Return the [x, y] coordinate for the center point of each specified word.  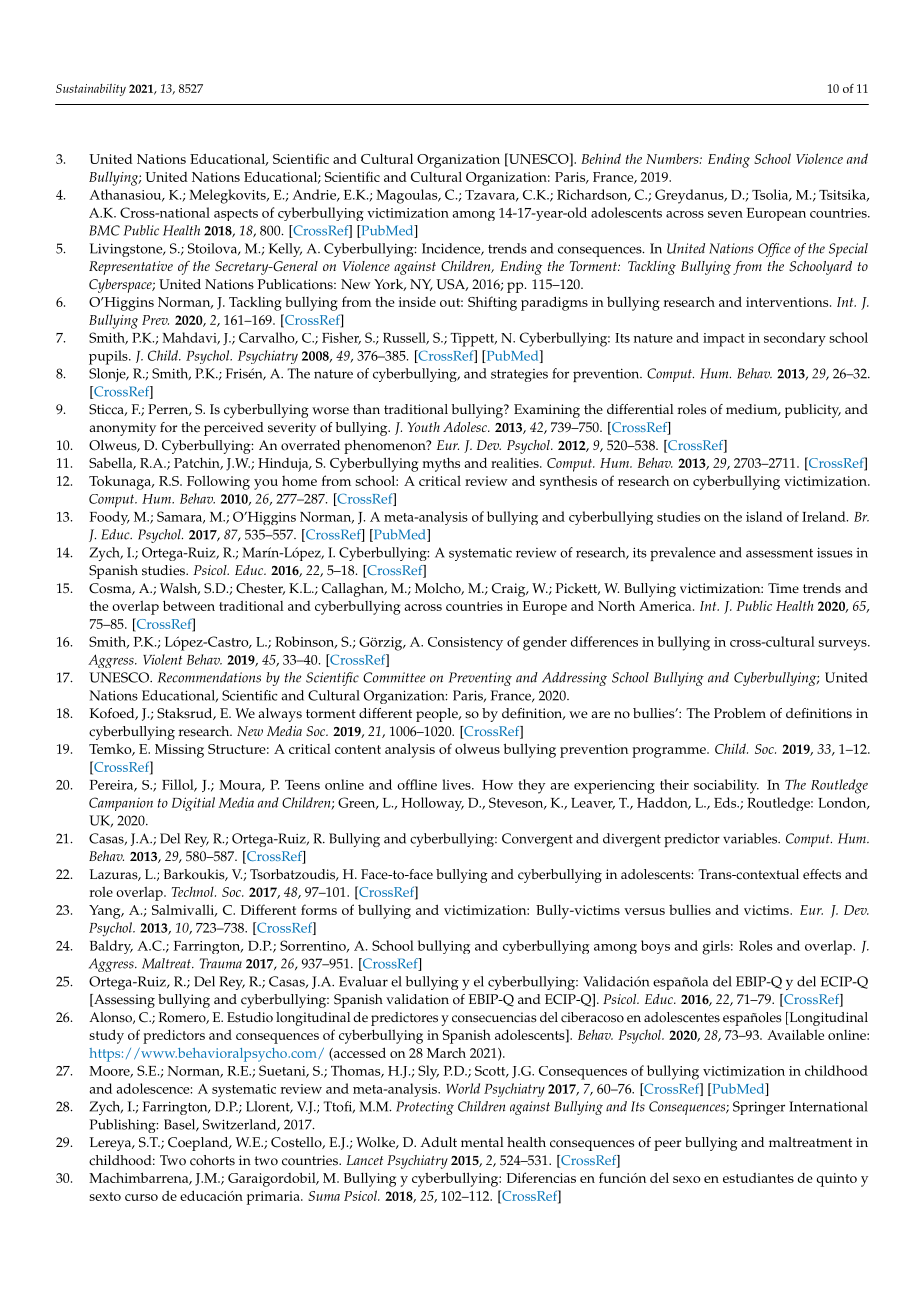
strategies [519, 375]
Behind [601, 158]
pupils [109, 357]
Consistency [465, 644]
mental [482, 1142]
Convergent [537, 840]
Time [783, 588]
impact [724, 340]
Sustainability [91, 90]
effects [822, 874]
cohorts [212, 1160]
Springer [759, 1108]
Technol [194, 891]
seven [725, 214]
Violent [162, 659]
